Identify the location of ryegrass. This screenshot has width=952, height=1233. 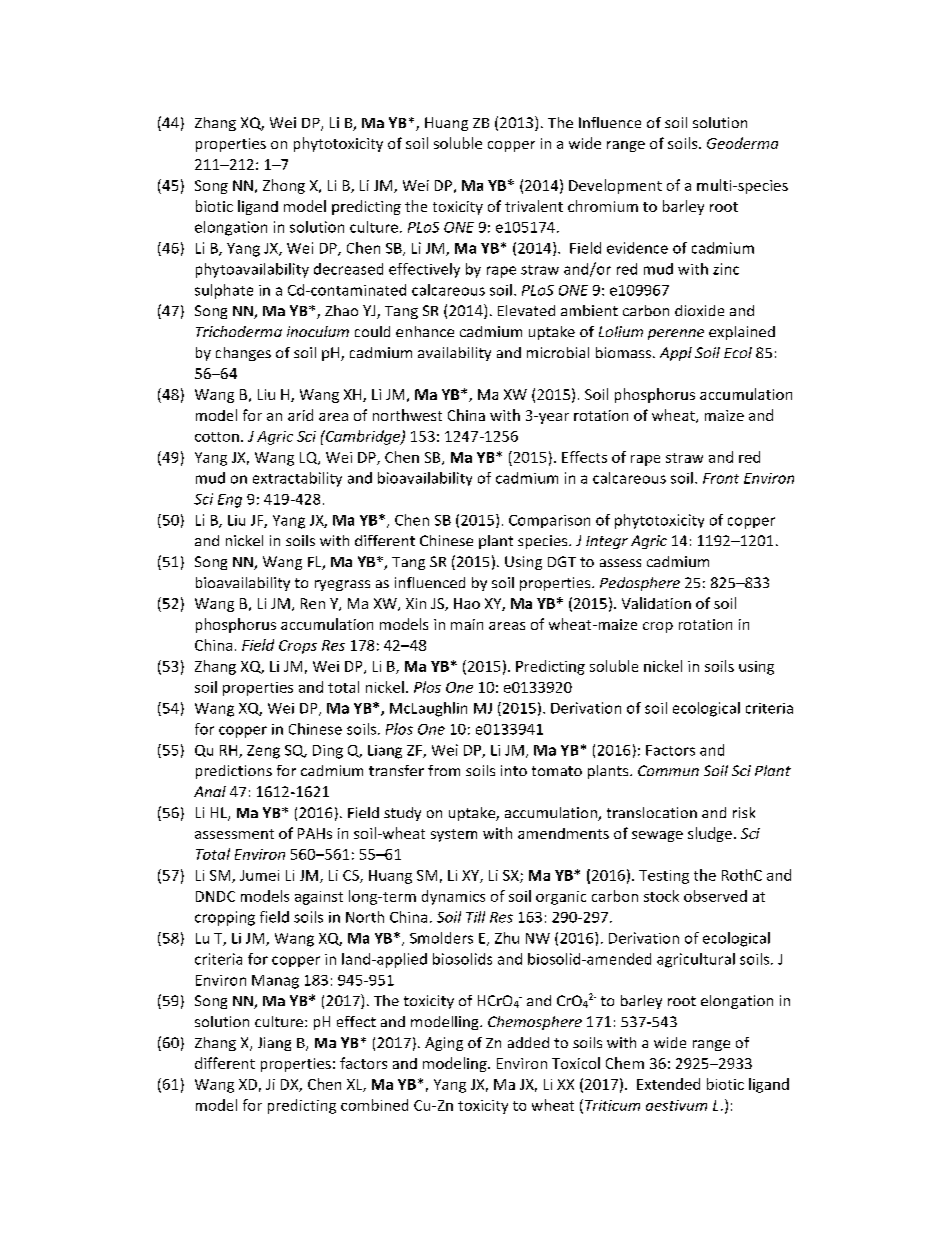
(342, 585).
